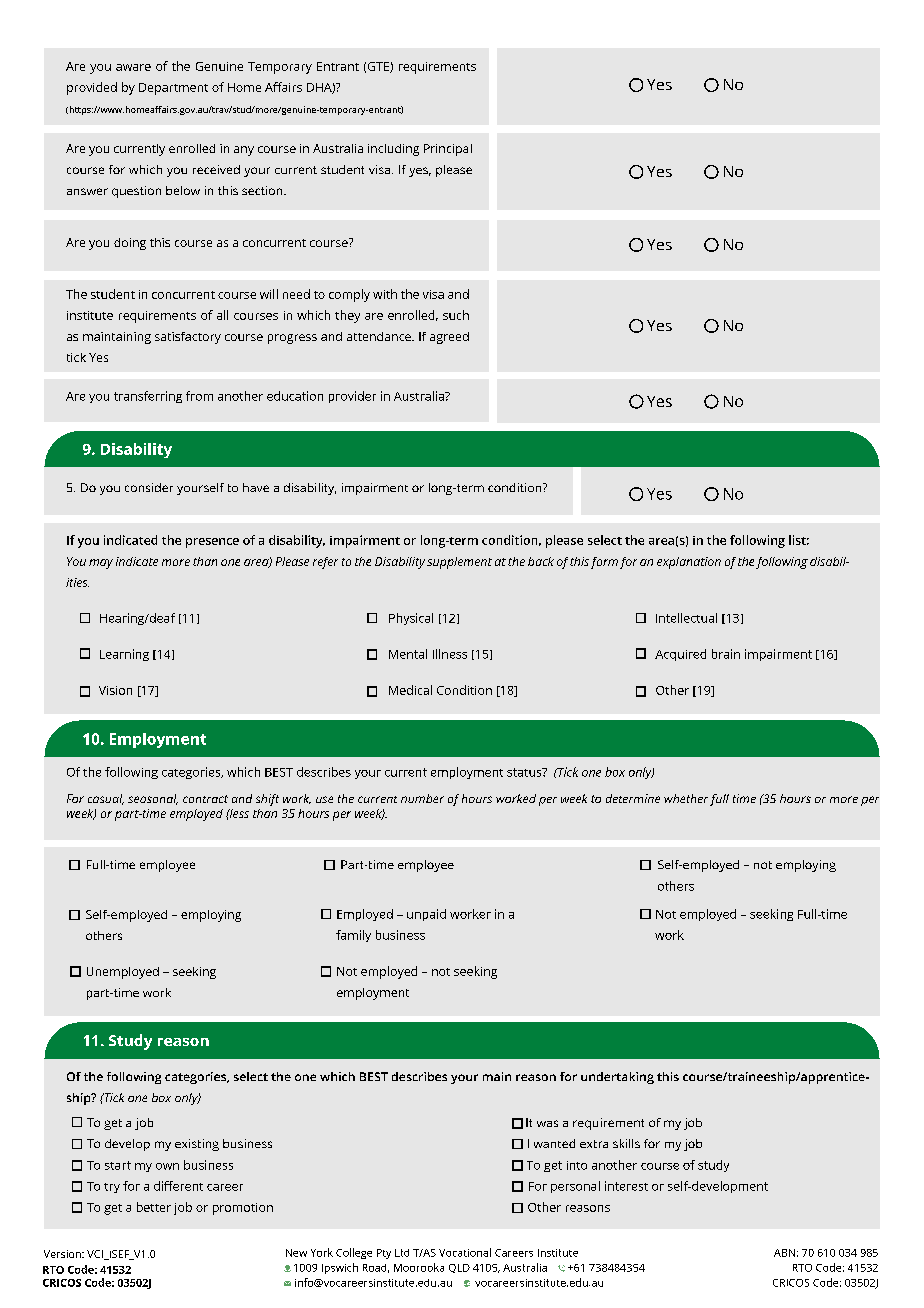 This screenshot has width=924, height=1308. What do you see at coordinates (393, 150) in the screenshot?
I see `including` at bounding box center [393, 150].
